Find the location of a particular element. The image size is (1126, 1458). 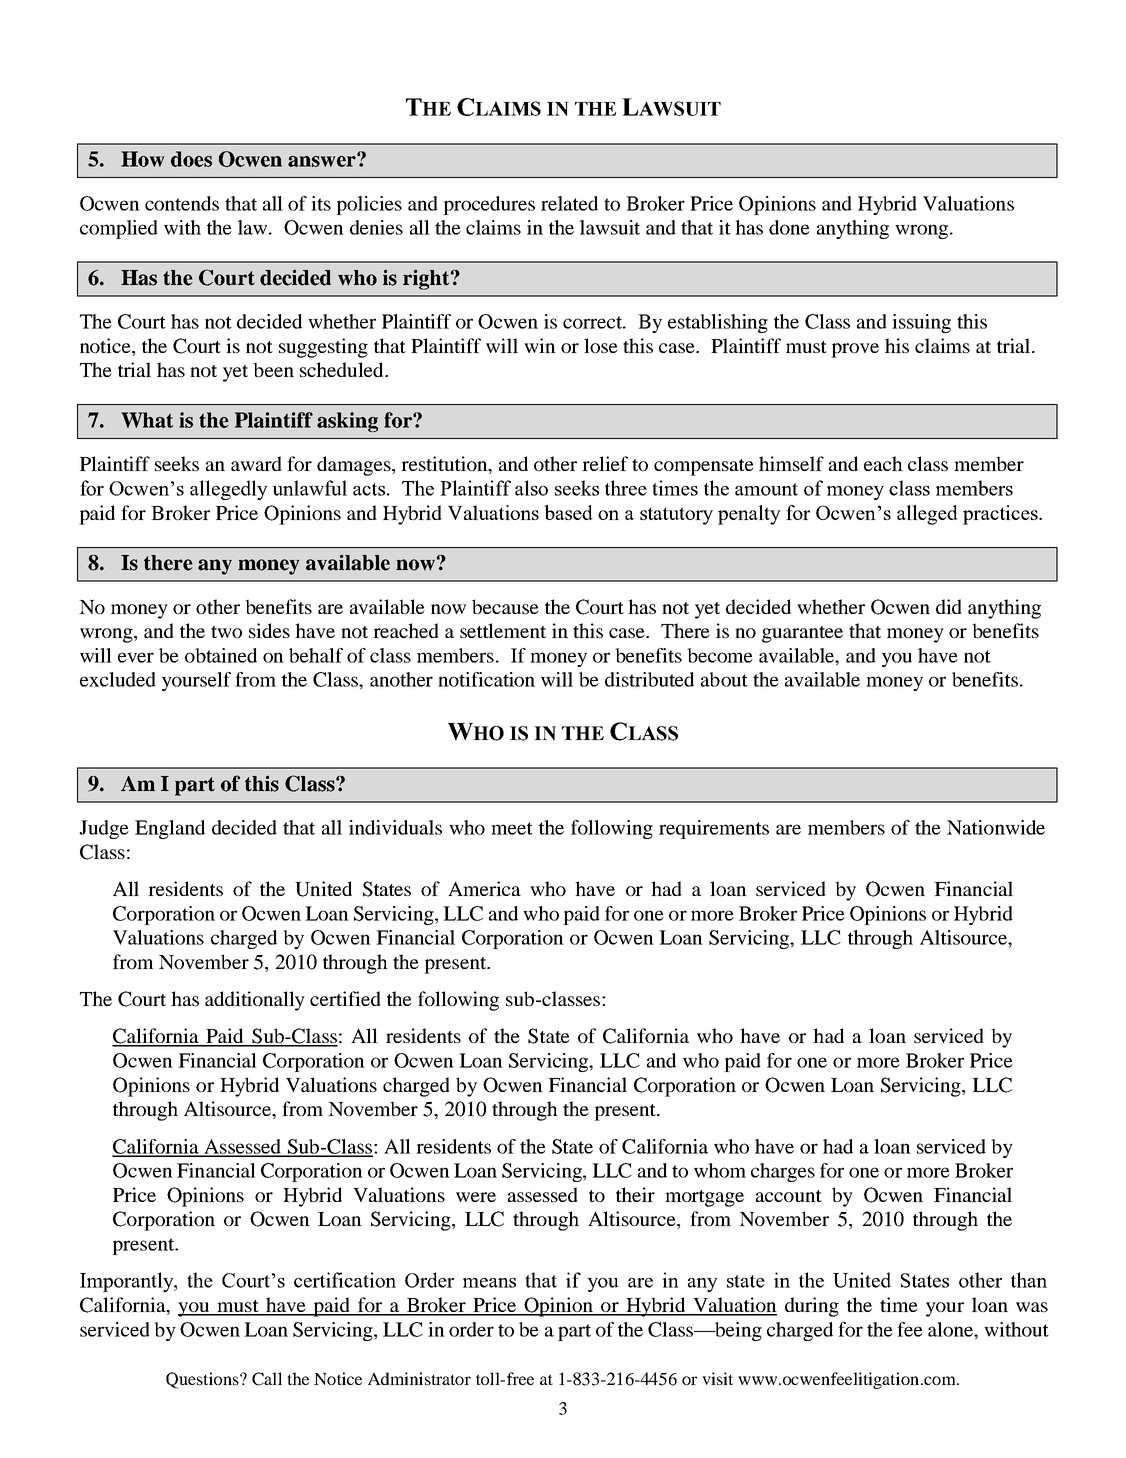

during is located at coordinates (812, 1307).
